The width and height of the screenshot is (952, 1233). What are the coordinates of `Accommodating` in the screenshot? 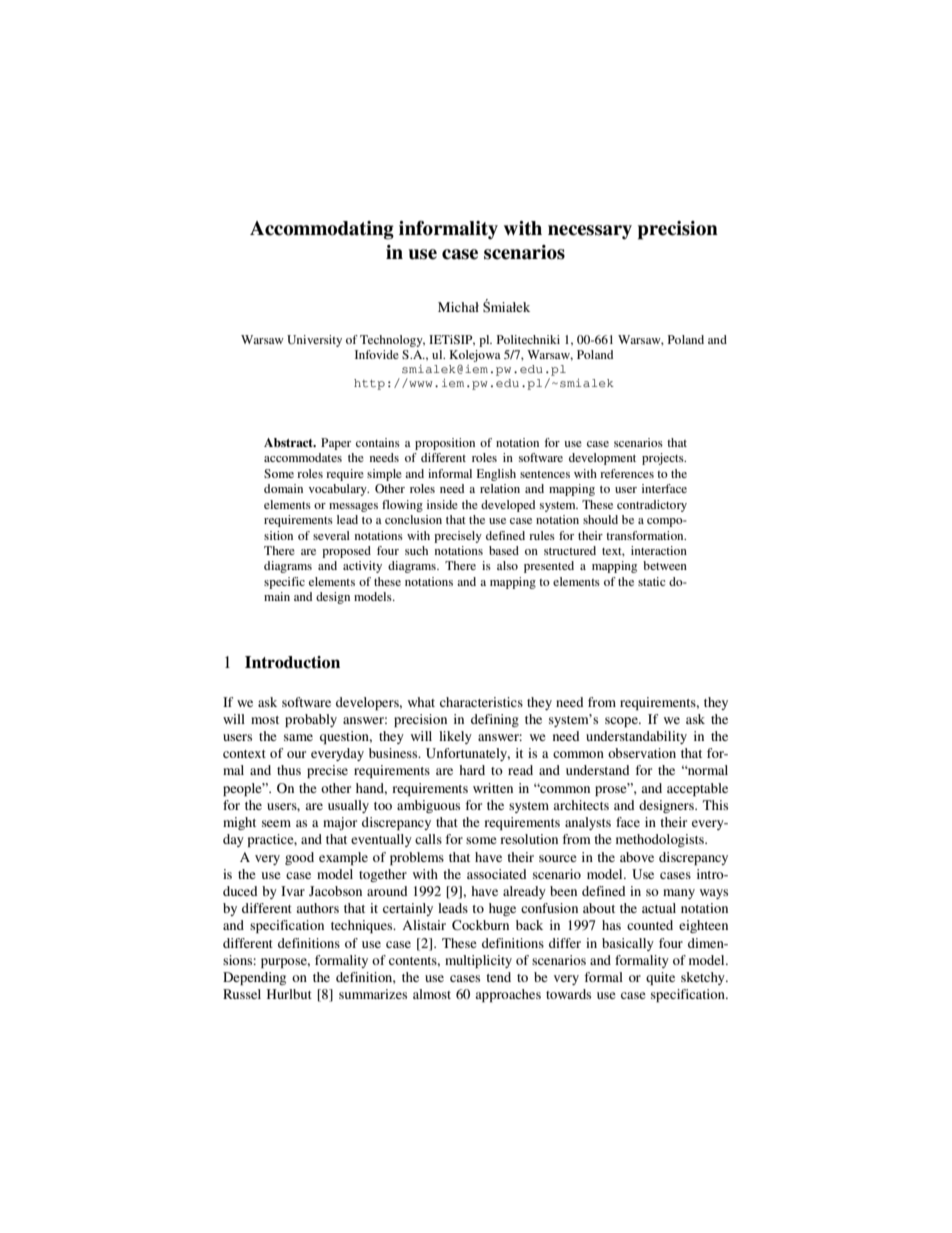 It's located at (322, 230).
